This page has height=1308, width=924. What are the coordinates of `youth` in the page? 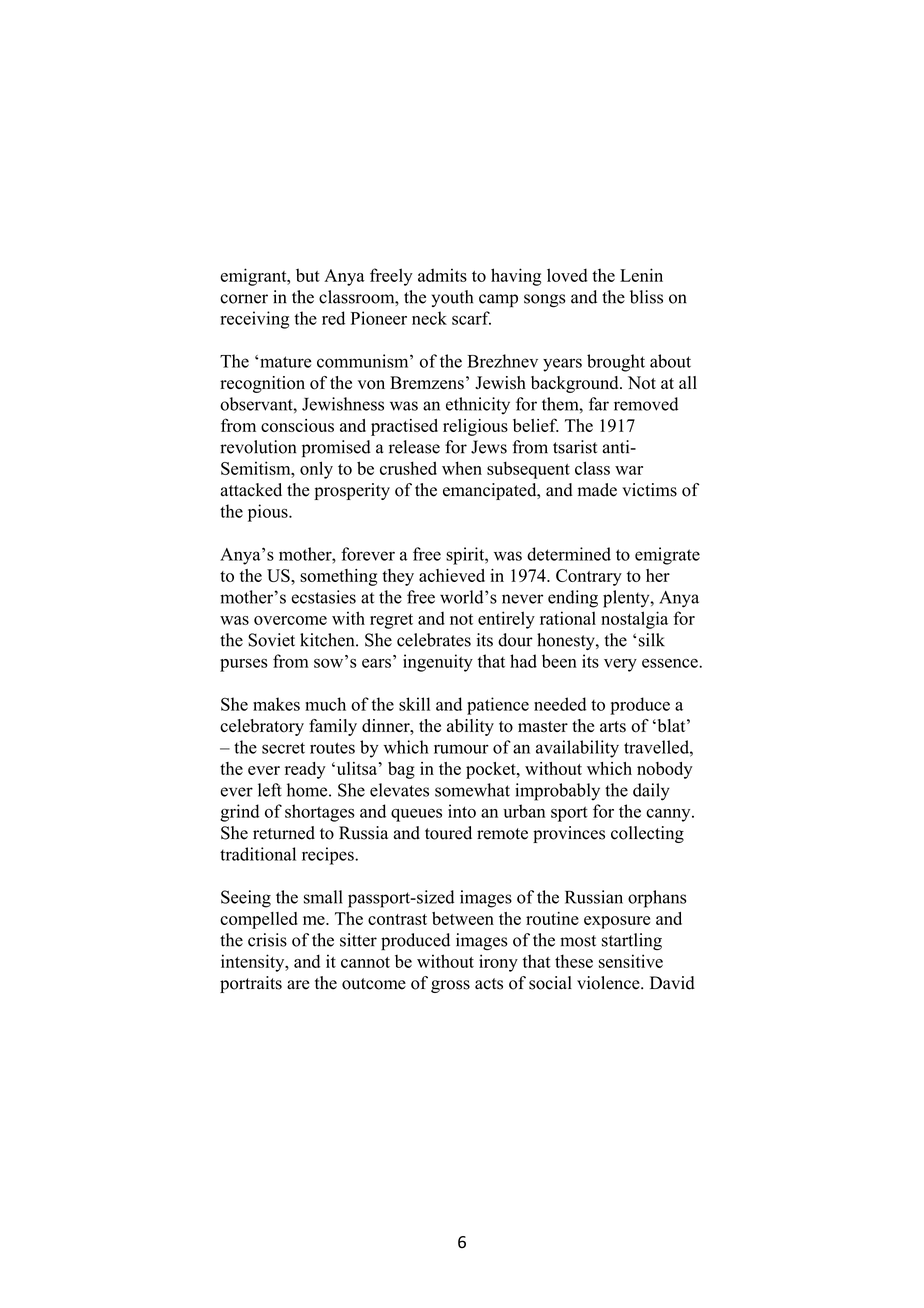 It's located at (452, 298).
